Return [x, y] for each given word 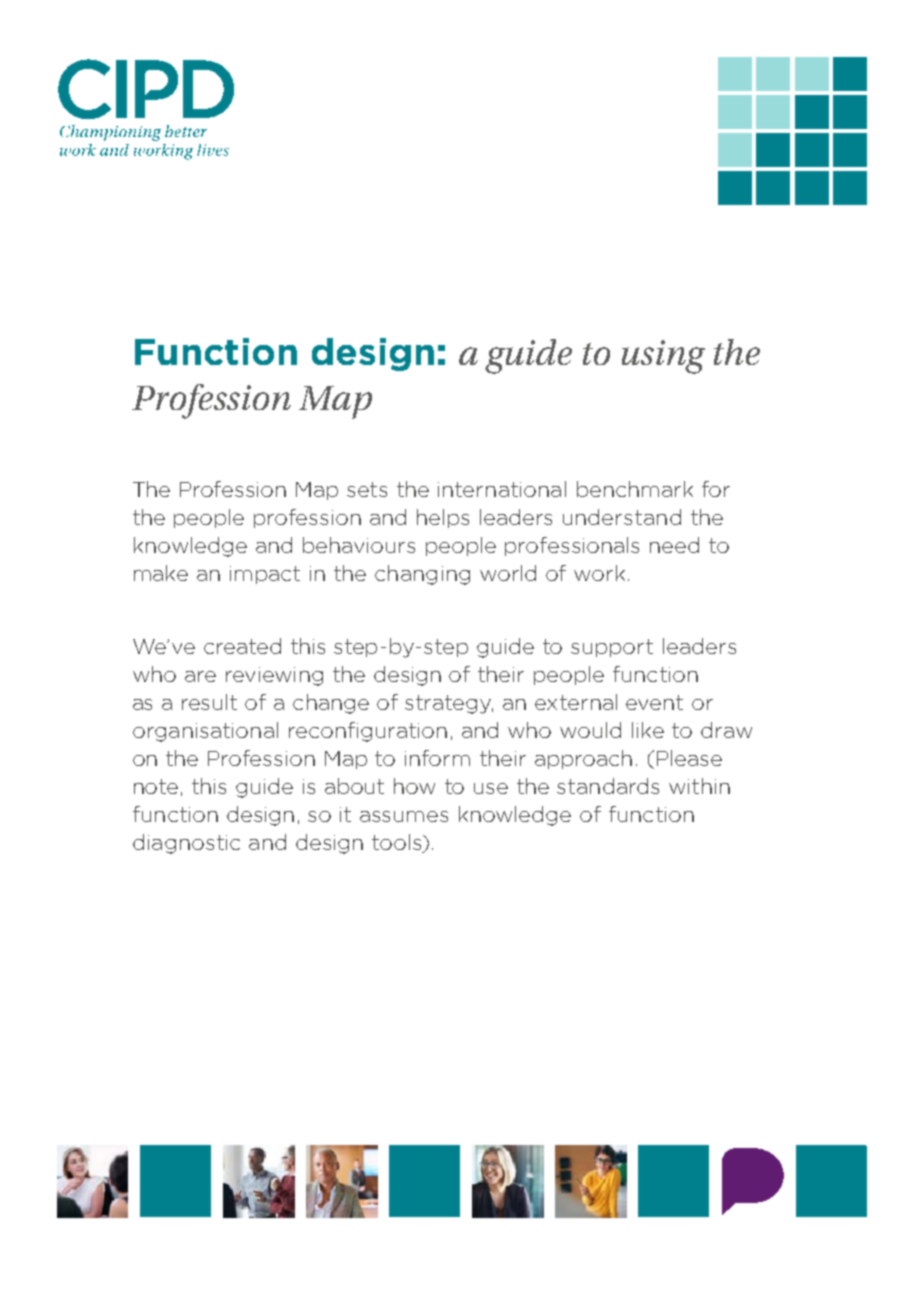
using [663, 357]
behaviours [359, 545]
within [699, 786]
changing [422, 575]
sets [367, 489]
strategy [449, 704]
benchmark [635, 489]
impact [265, 575]
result [209, 702]
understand [622, 517]
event [654, 702]
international [502, 489]
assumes [404, 816]
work [599, 573]
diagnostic [186, 844]
